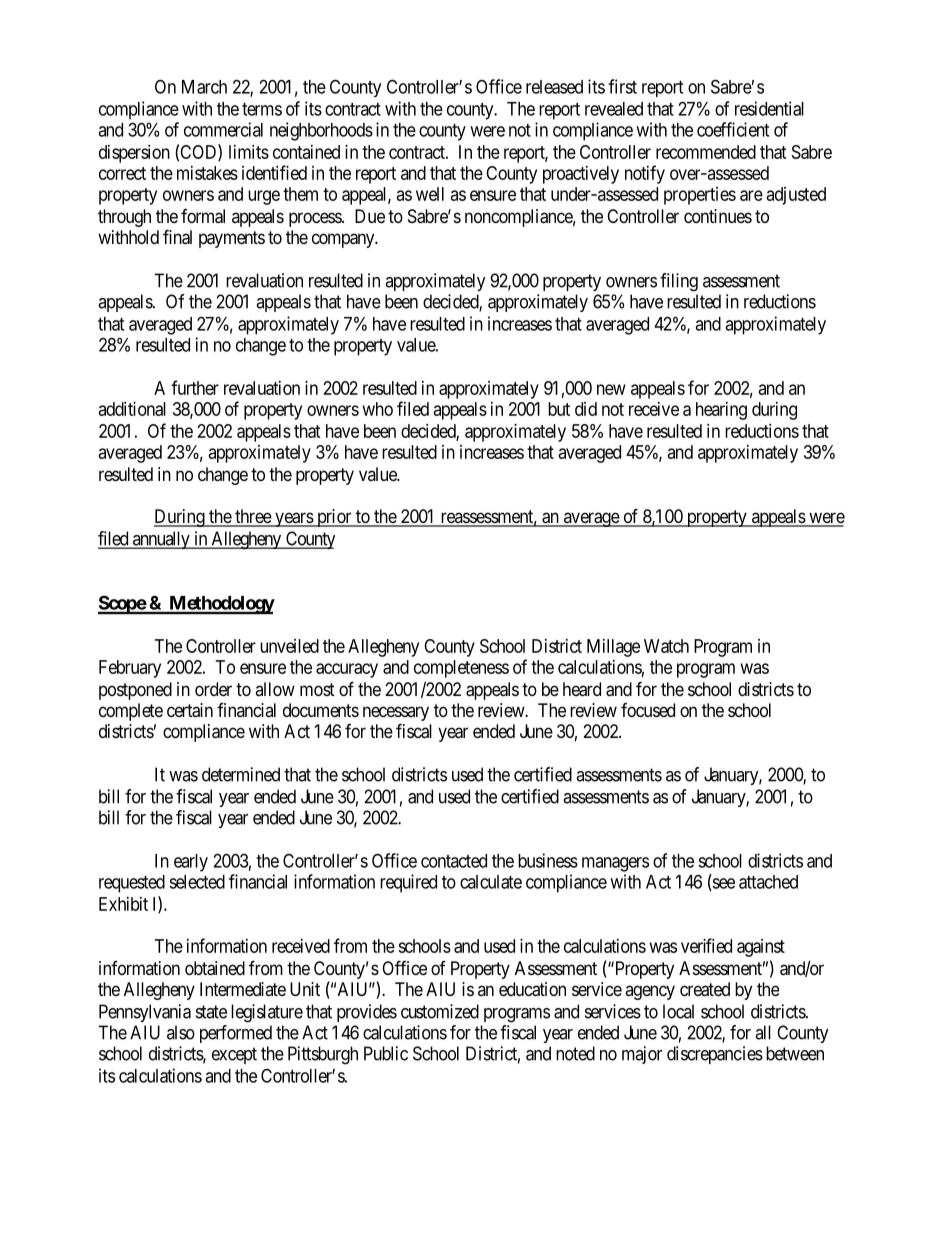 This screenshot has height=1233, width=952. Describe the element at coordinates (223, 129) in the screenshot. I see `commercial` at that location.
